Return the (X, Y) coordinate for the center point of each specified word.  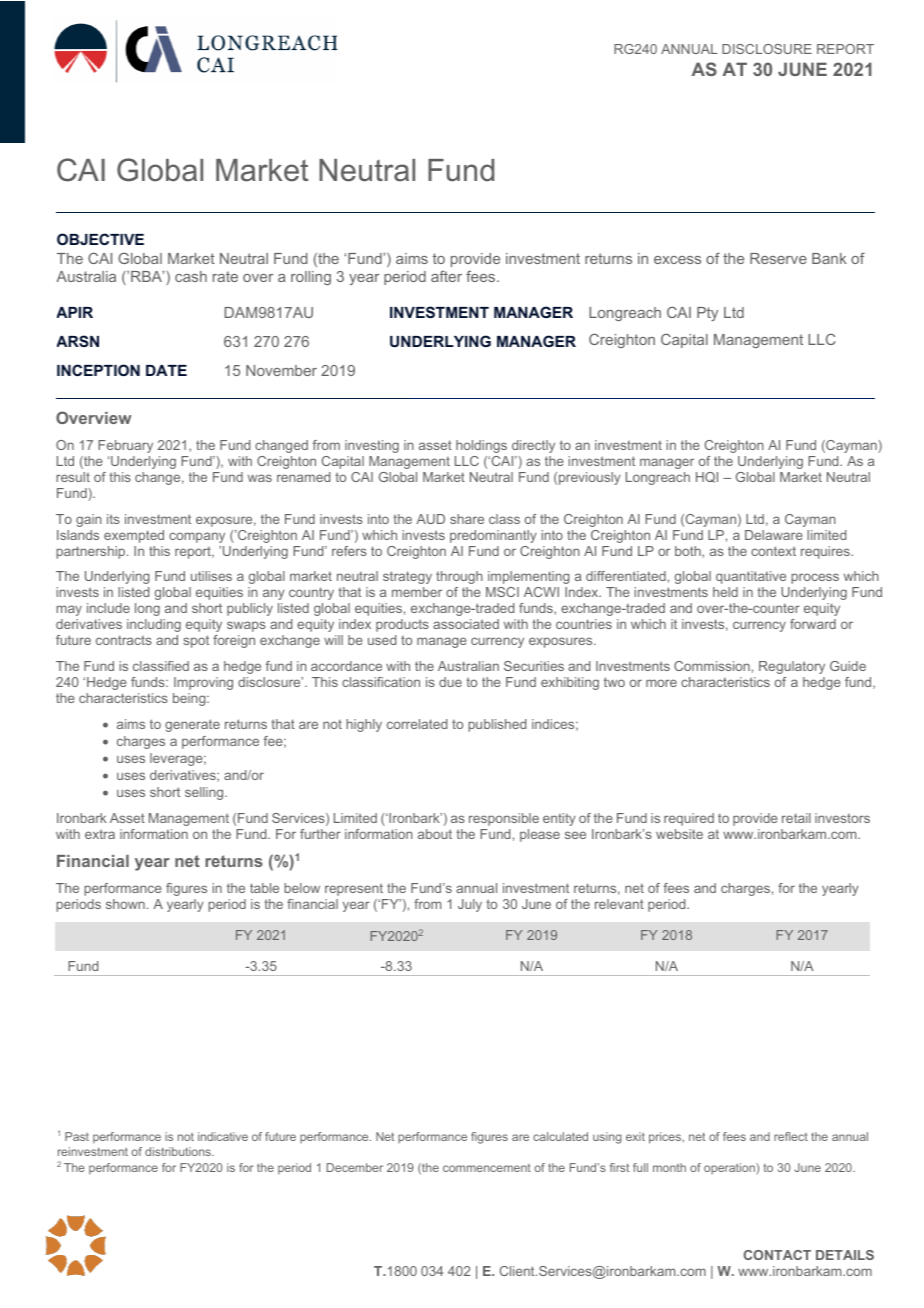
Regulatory (792, 667)
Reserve (778, 258)
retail (796, 818)
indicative (223, 1136)
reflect (791, 1136)
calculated (560, 1136)
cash (191, 276)
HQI (707, 477)
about (435, 834)
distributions (179, 1151)
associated (466, 624)
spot (196, 641)
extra (100, 834)
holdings (481, 446)
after (446, 276)
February (125, 446)
